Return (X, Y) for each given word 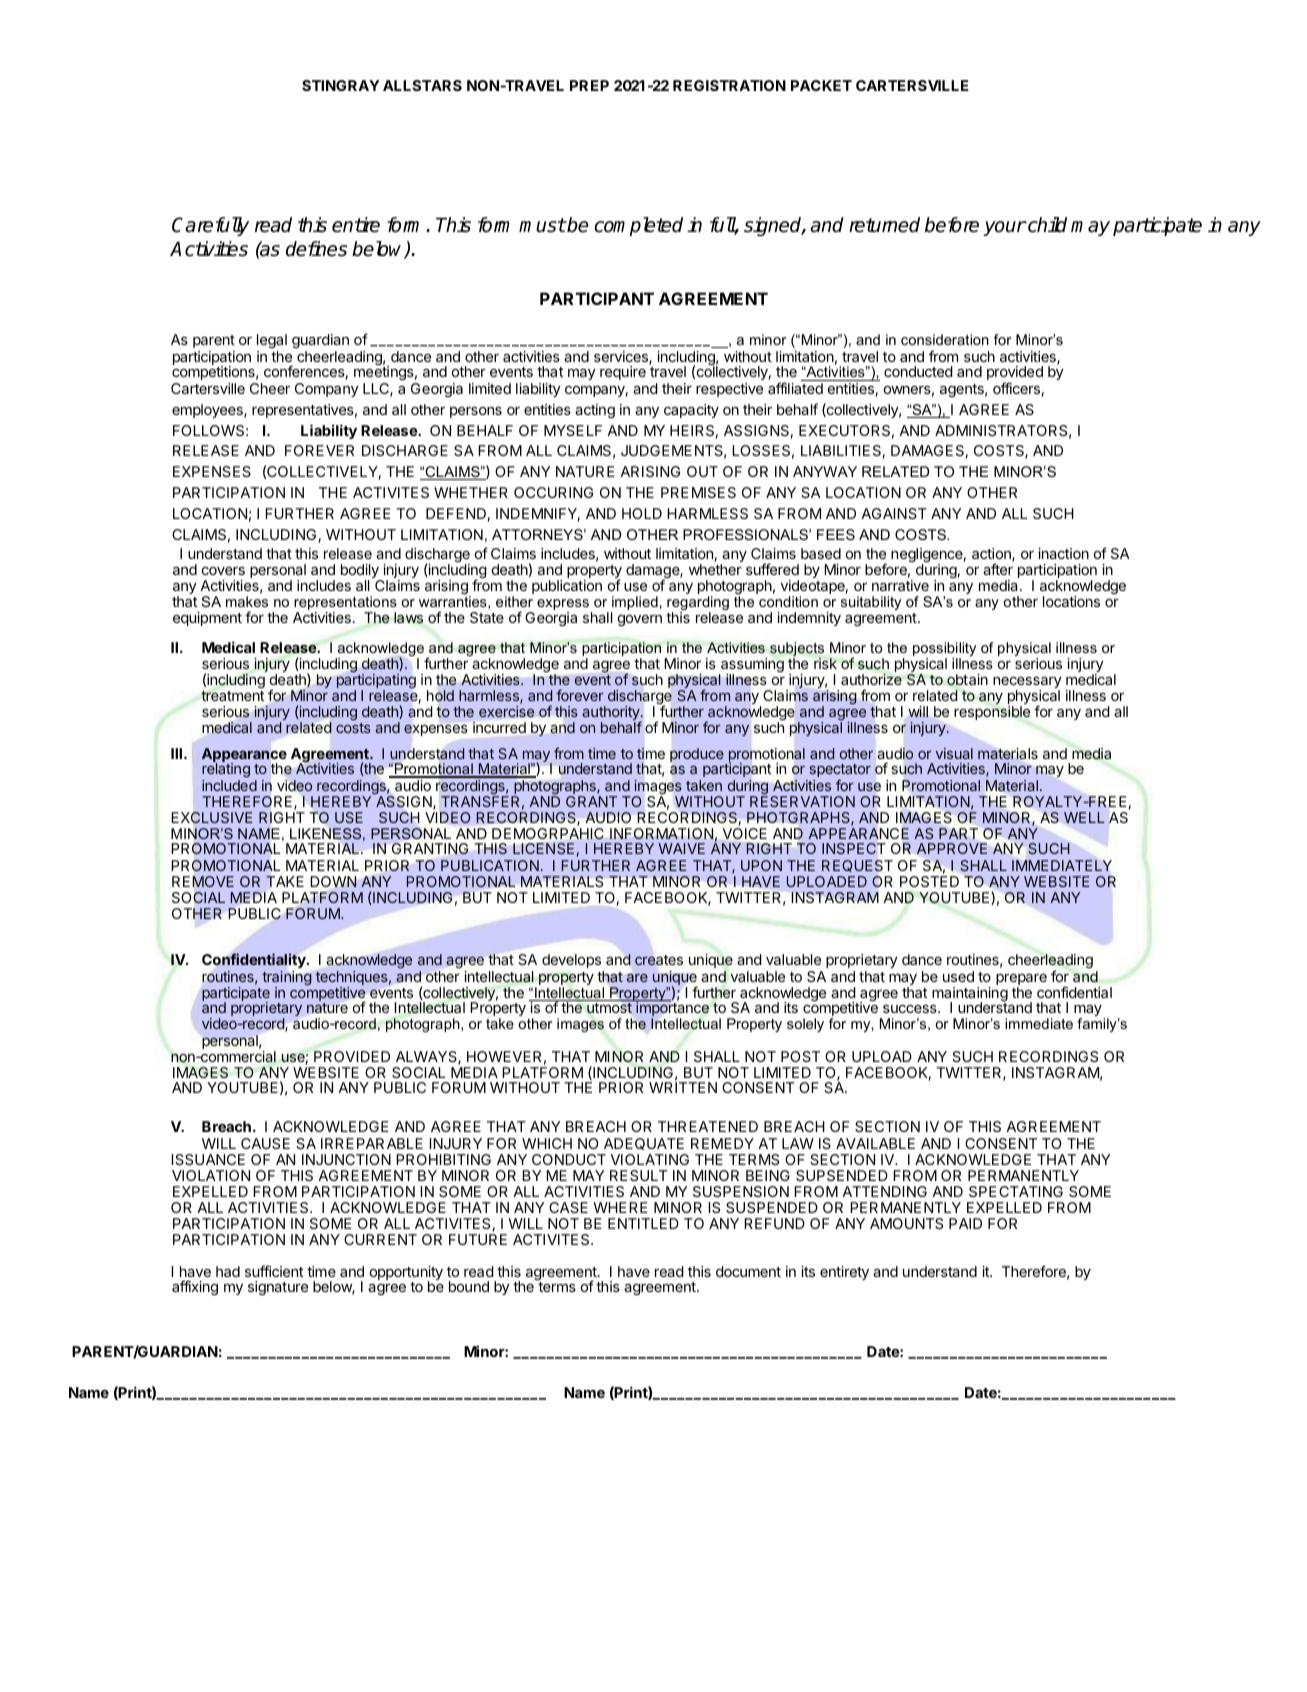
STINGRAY (341, 85)
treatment (233, 696)
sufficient (274, 1271)
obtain (967, 680)
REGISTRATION (729, 85)
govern (640, 620)
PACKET (821, 85)
